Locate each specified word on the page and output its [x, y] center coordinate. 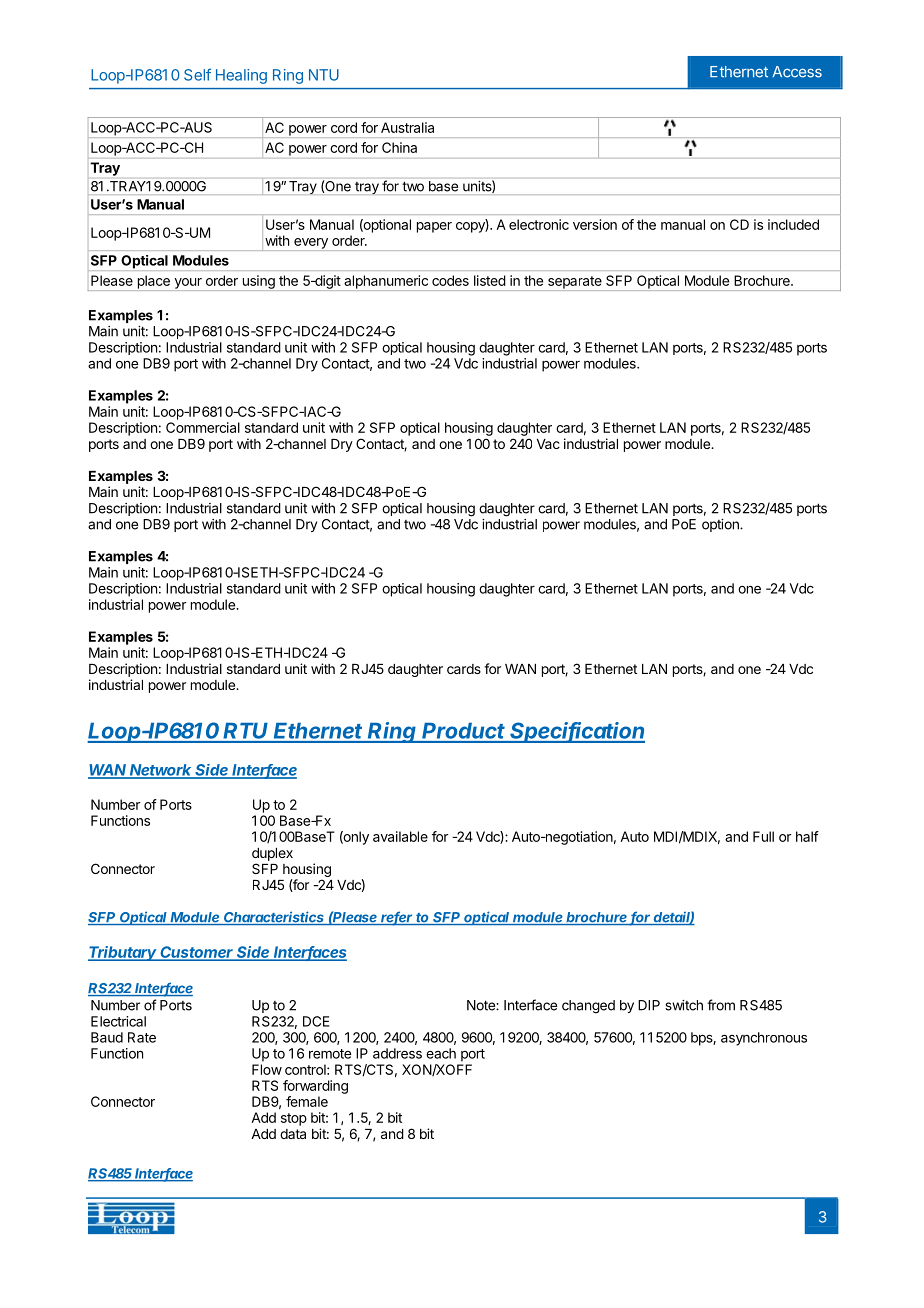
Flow [267, 1069]
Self [197, 75]
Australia [407, 127]
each [441, 1053]
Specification [577, 732]
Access [797, 72]
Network [161, 771]
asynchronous [764, 1039]
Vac [548, 444]
